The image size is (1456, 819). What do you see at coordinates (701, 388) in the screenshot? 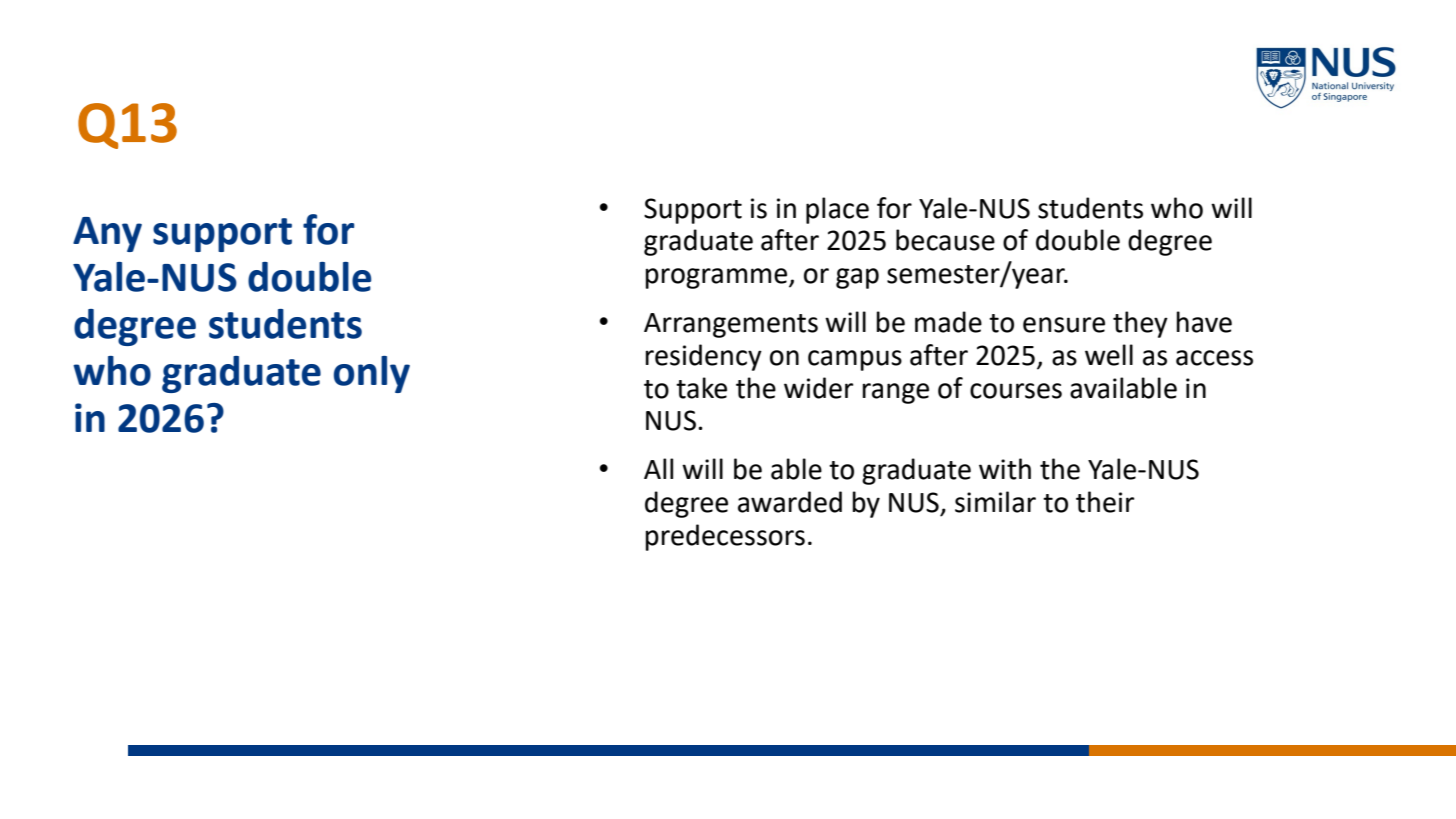
I see `take` at bounding box center [701, 388].
